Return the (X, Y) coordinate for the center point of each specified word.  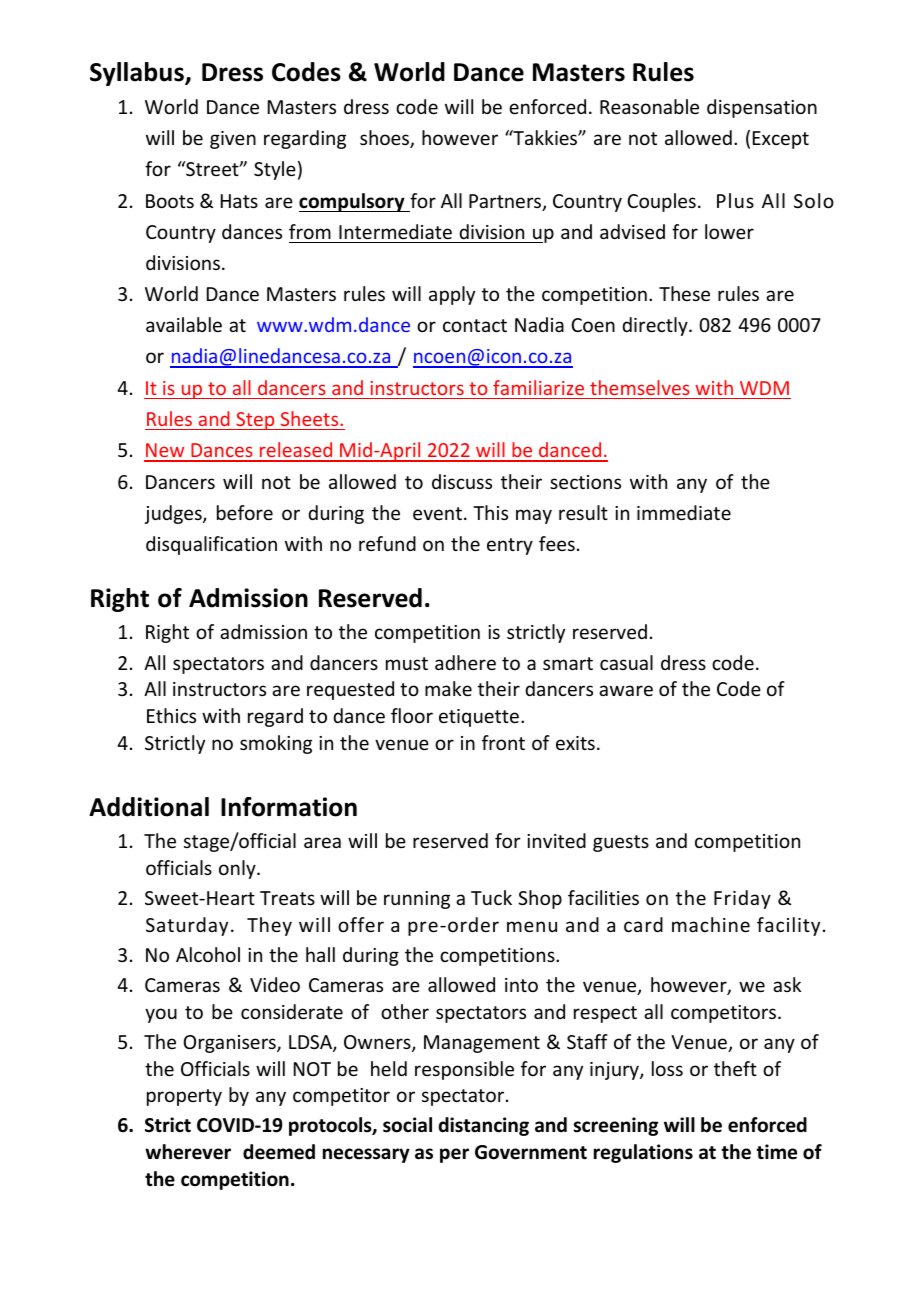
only (238, 869)
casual (626, 662)
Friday (742, 899)
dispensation (762, 108)
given (233, 140)
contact (475, 325)
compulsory (353, 202)
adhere (465, 662)
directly (656, 326)
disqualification (211, 545)
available (184, 324)
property (184, 1097)
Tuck (491, 897)
